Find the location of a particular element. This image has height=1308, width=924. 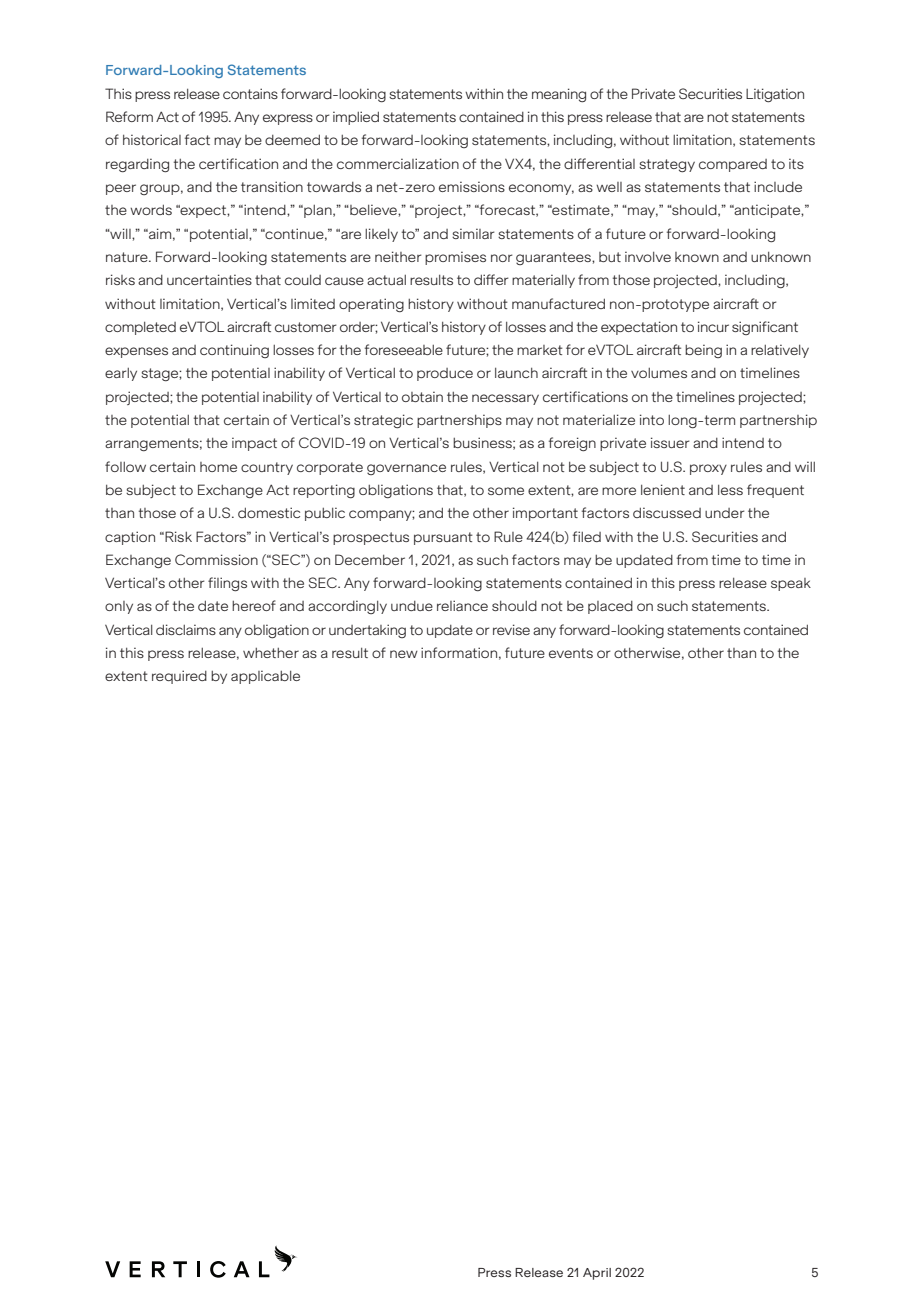

whether is located at coordinates (271, 653).
